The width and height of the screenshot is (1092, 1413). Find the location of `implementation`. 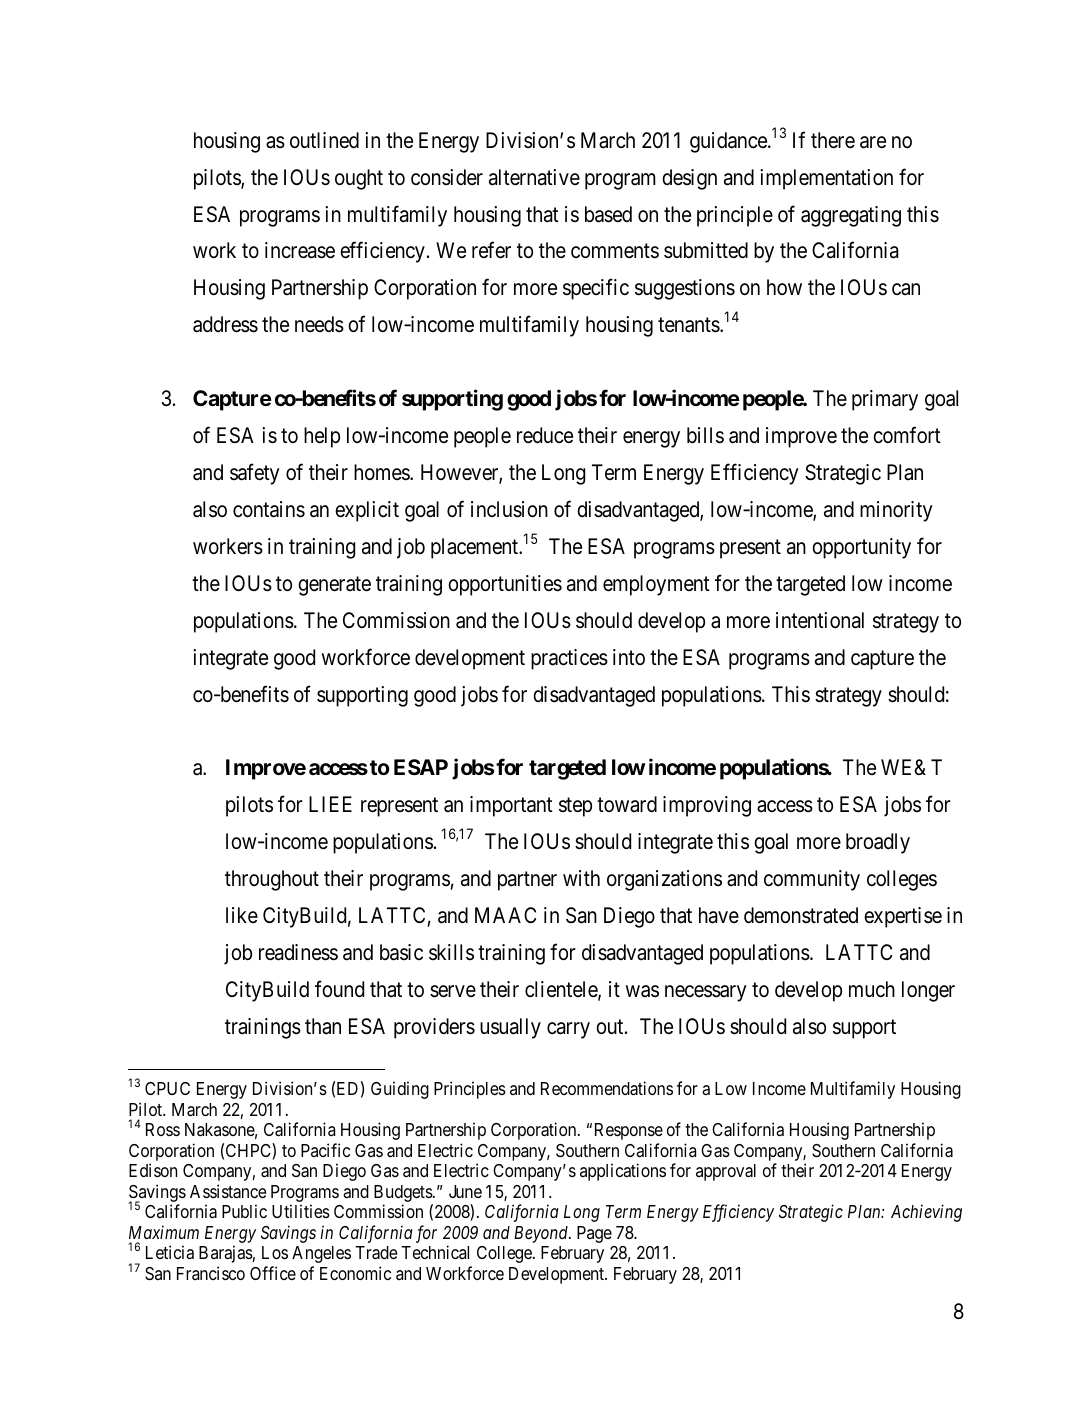

implementation is located at coordinates (826, 179).
